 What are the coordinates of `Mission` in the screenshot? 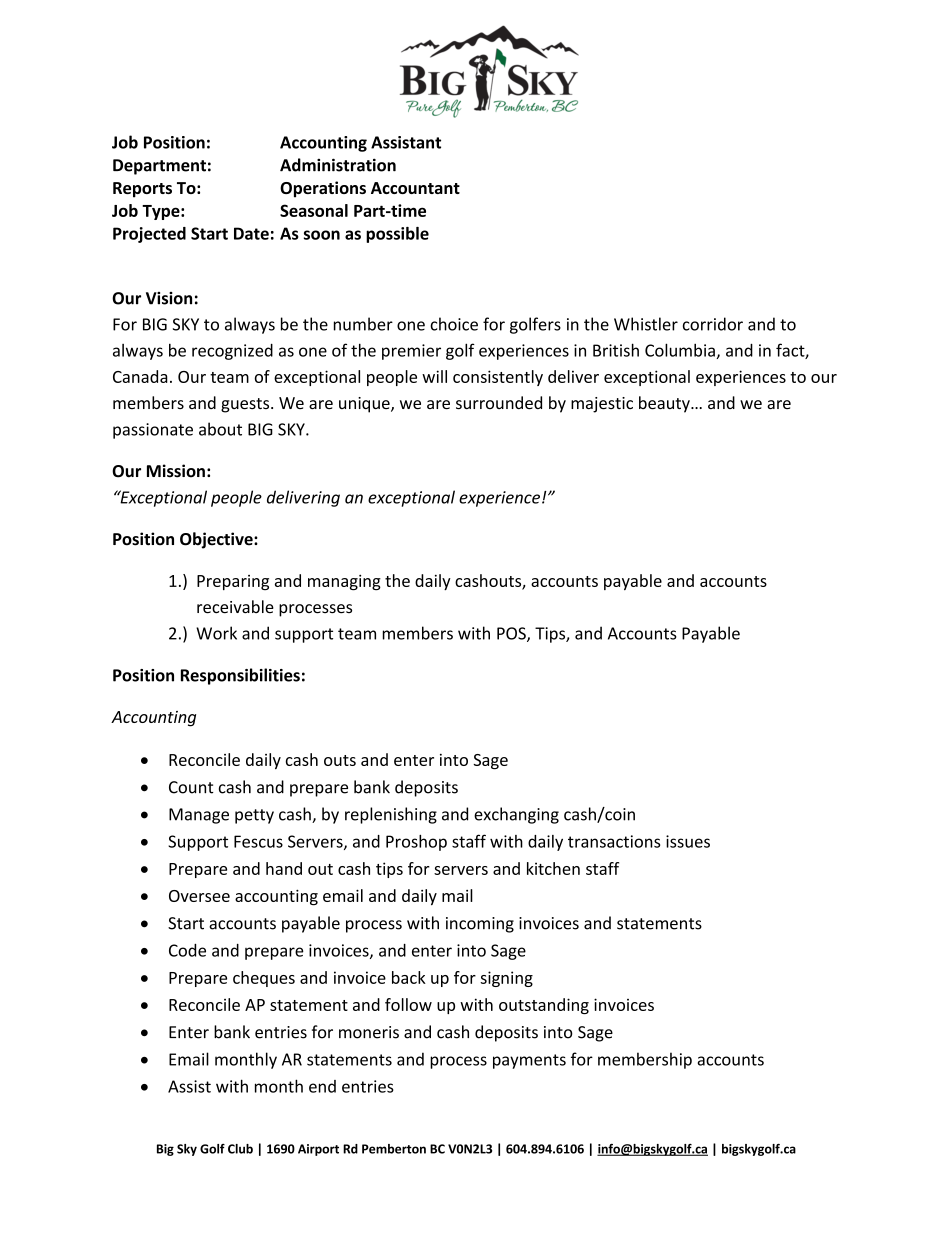 It's located at (176, 471).
